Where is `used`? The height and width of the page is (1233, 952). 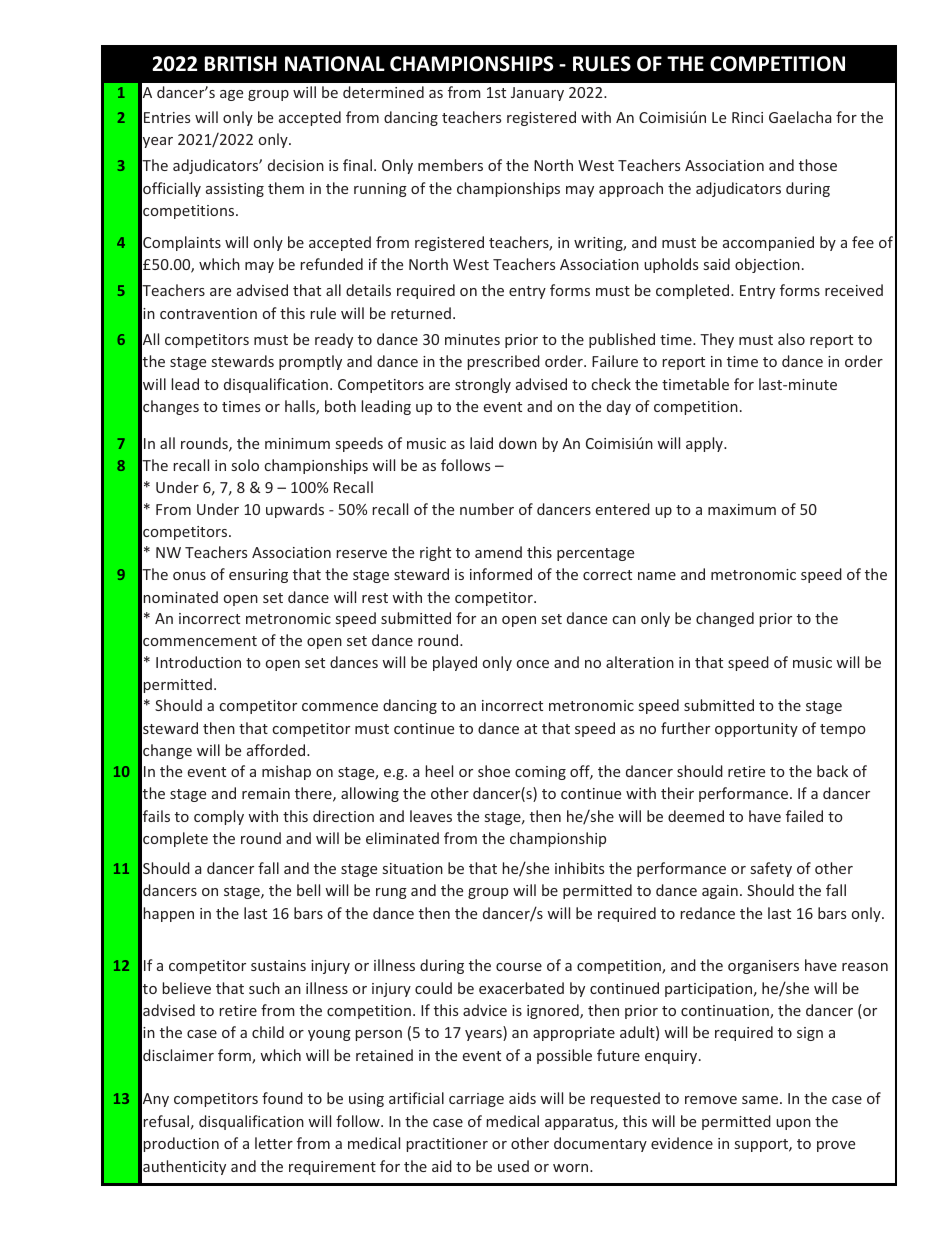
used is located at coordinates (513, 1166).
